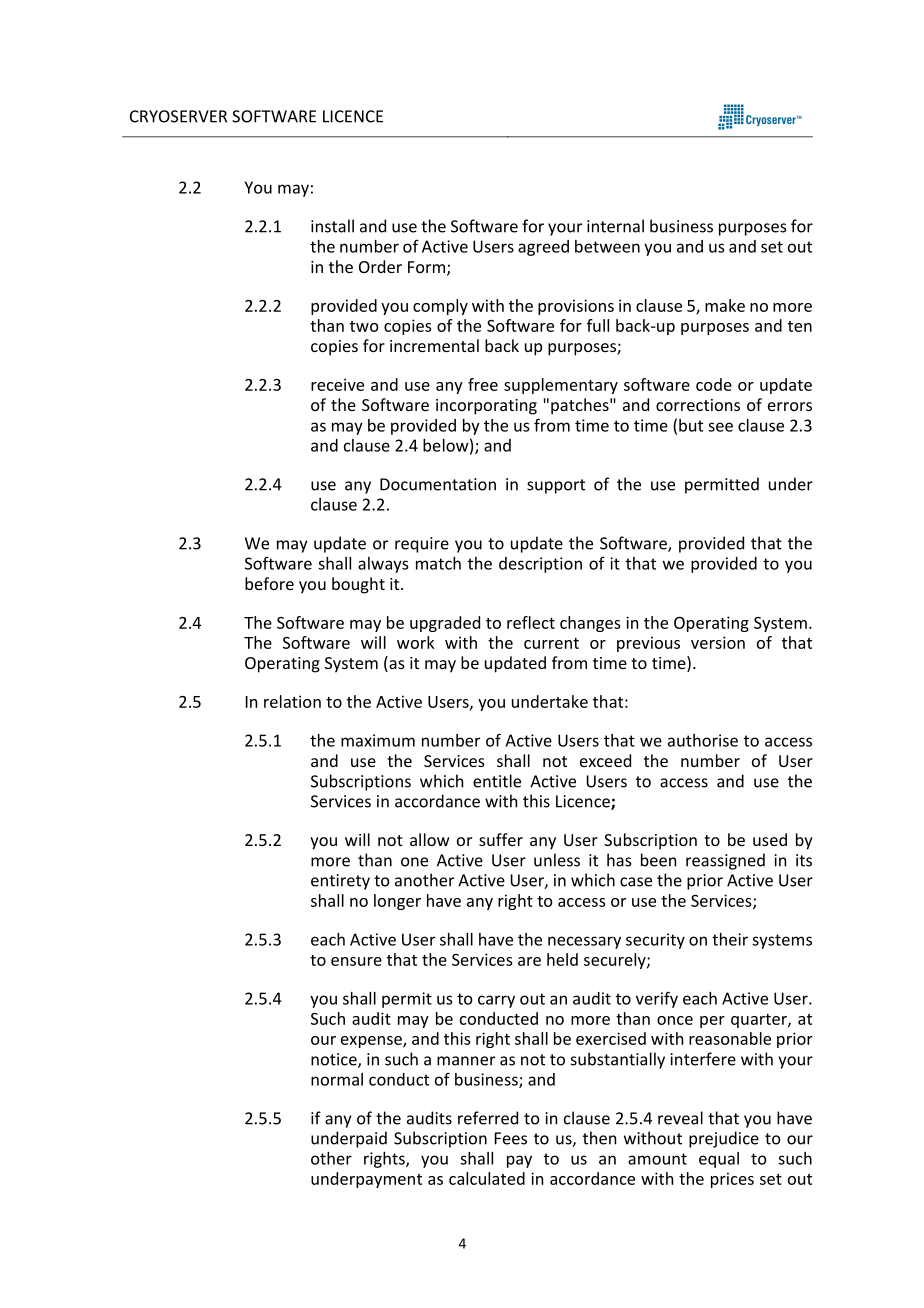 The height and width of the image is (1308, 924). What do you see at coordinates (543, 248) in the image?
I see `agreed` at bounding box center [543, 248].
